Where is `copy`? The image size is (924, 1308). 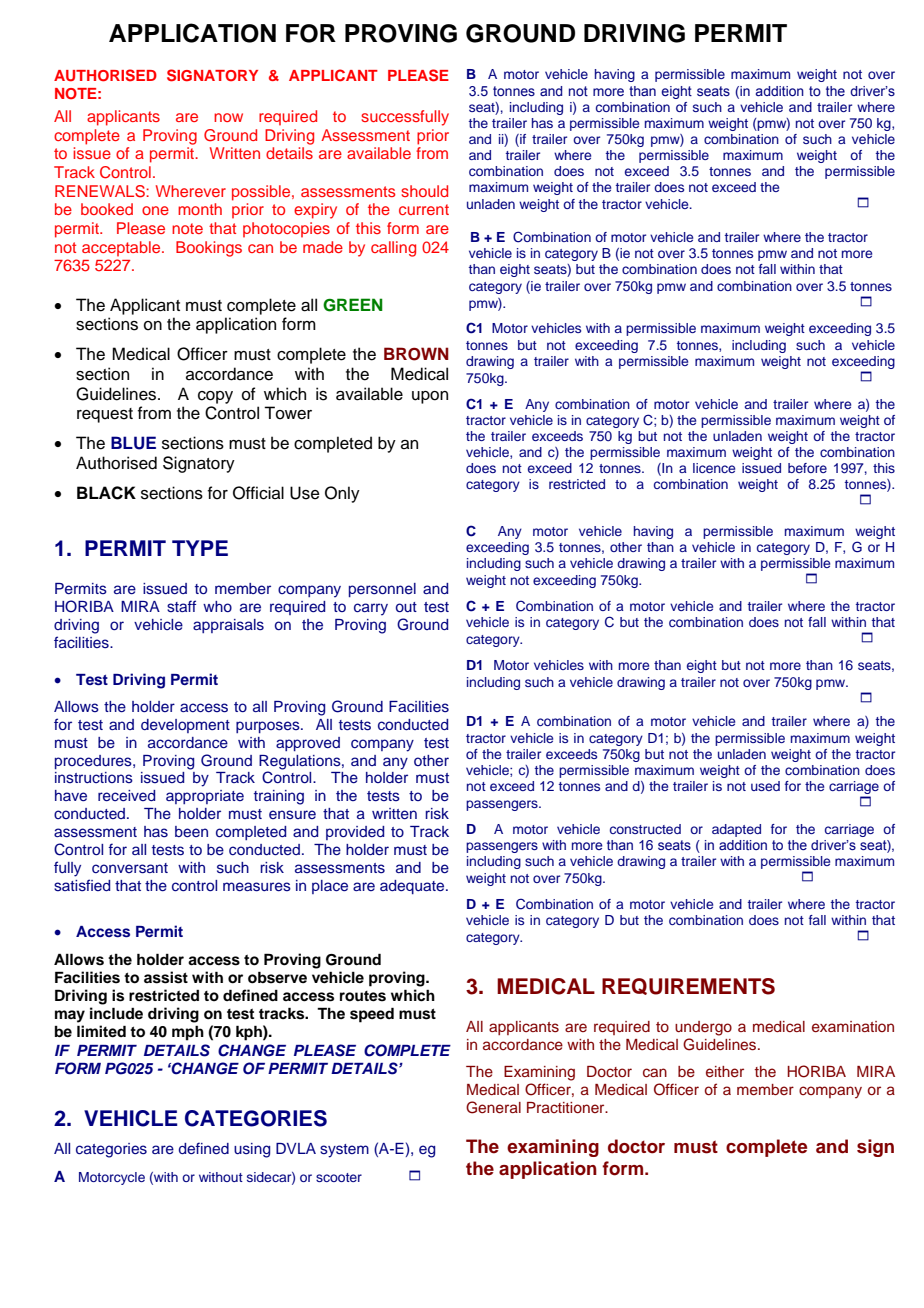
copy is located at coordinates (215, 397).
